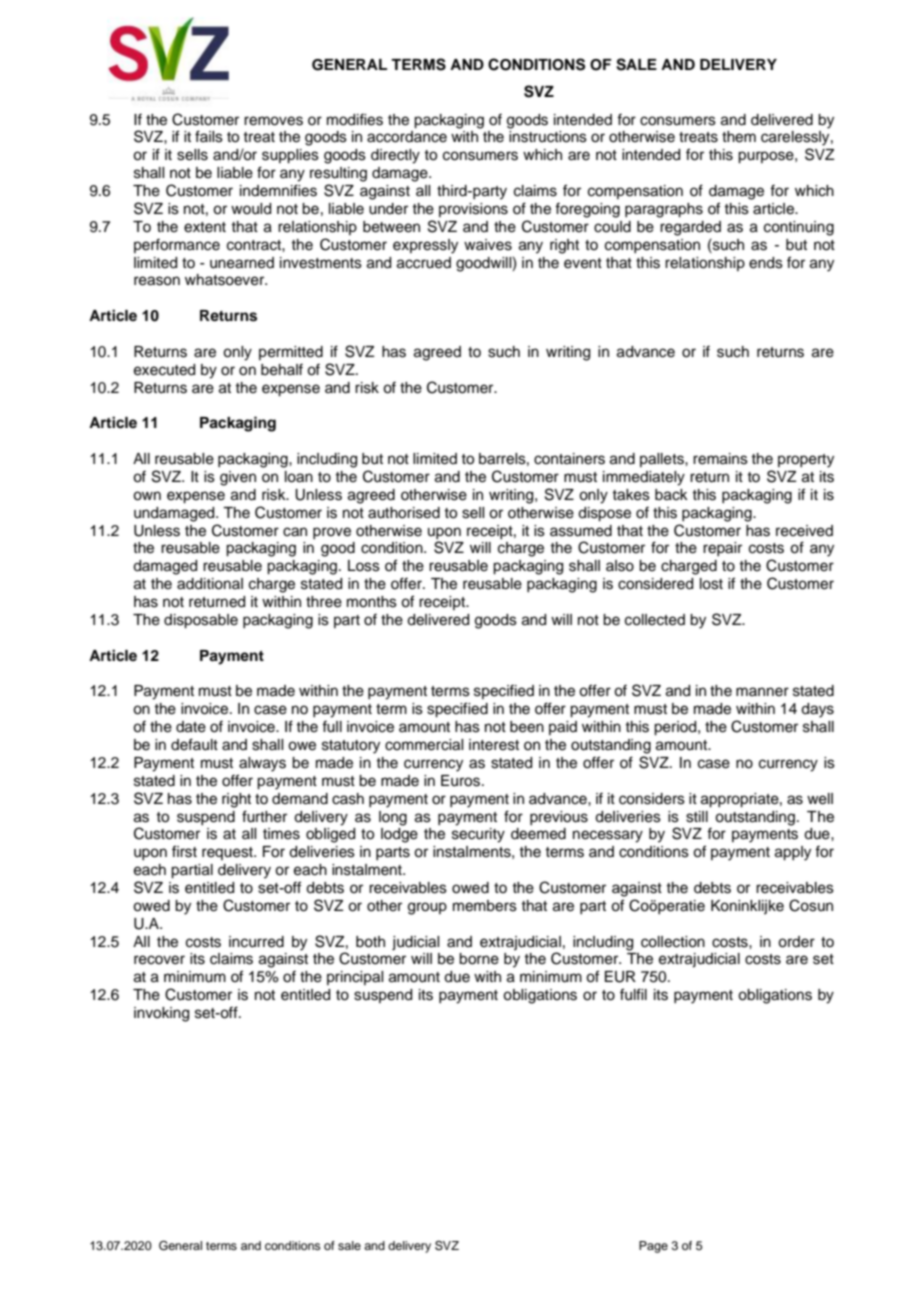  Describe the element at coordinates (527, 727) in the page. I see `been` at that location.
